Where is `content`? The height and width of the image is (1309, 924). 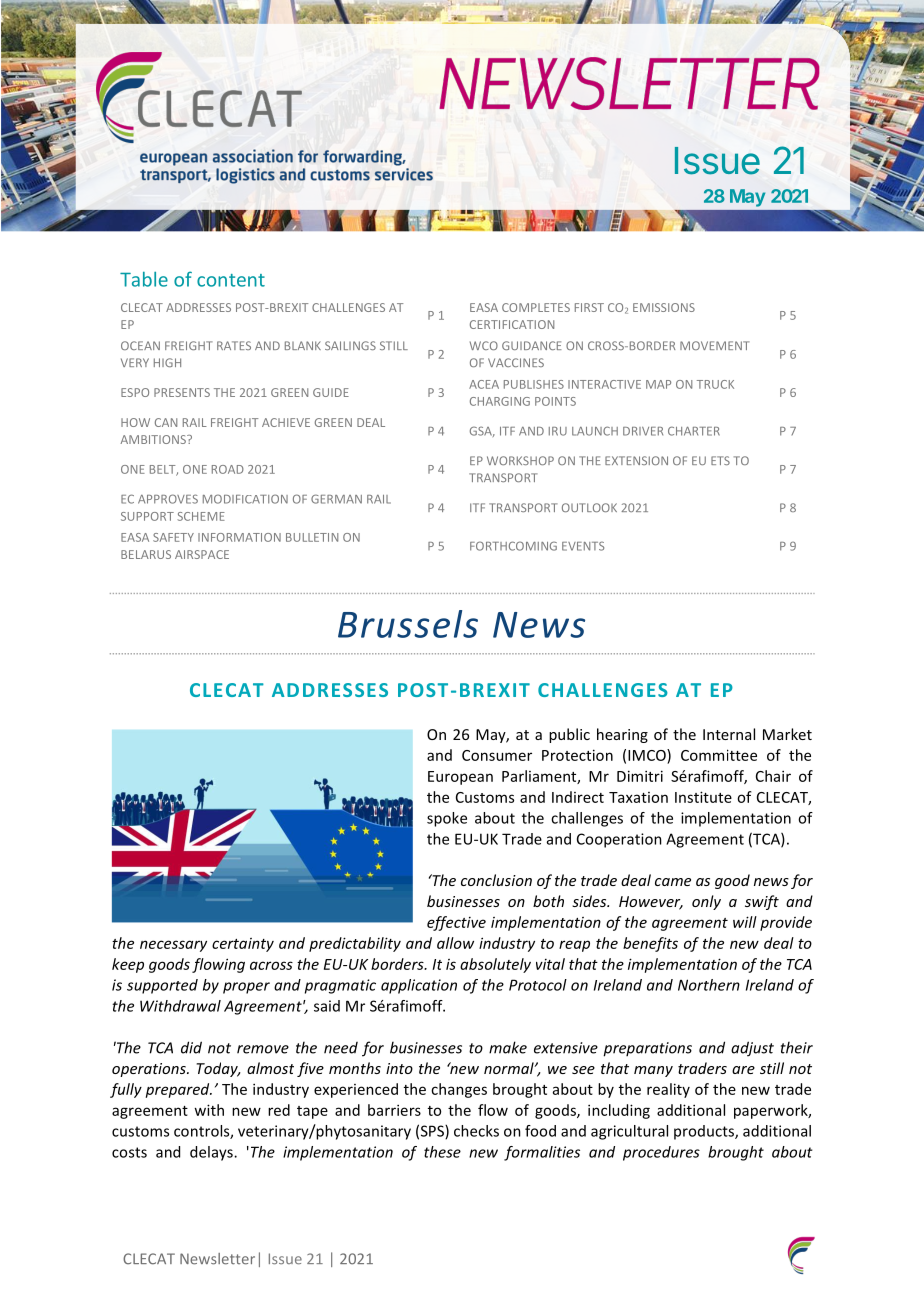 content is located at coordinates (231, 280).
